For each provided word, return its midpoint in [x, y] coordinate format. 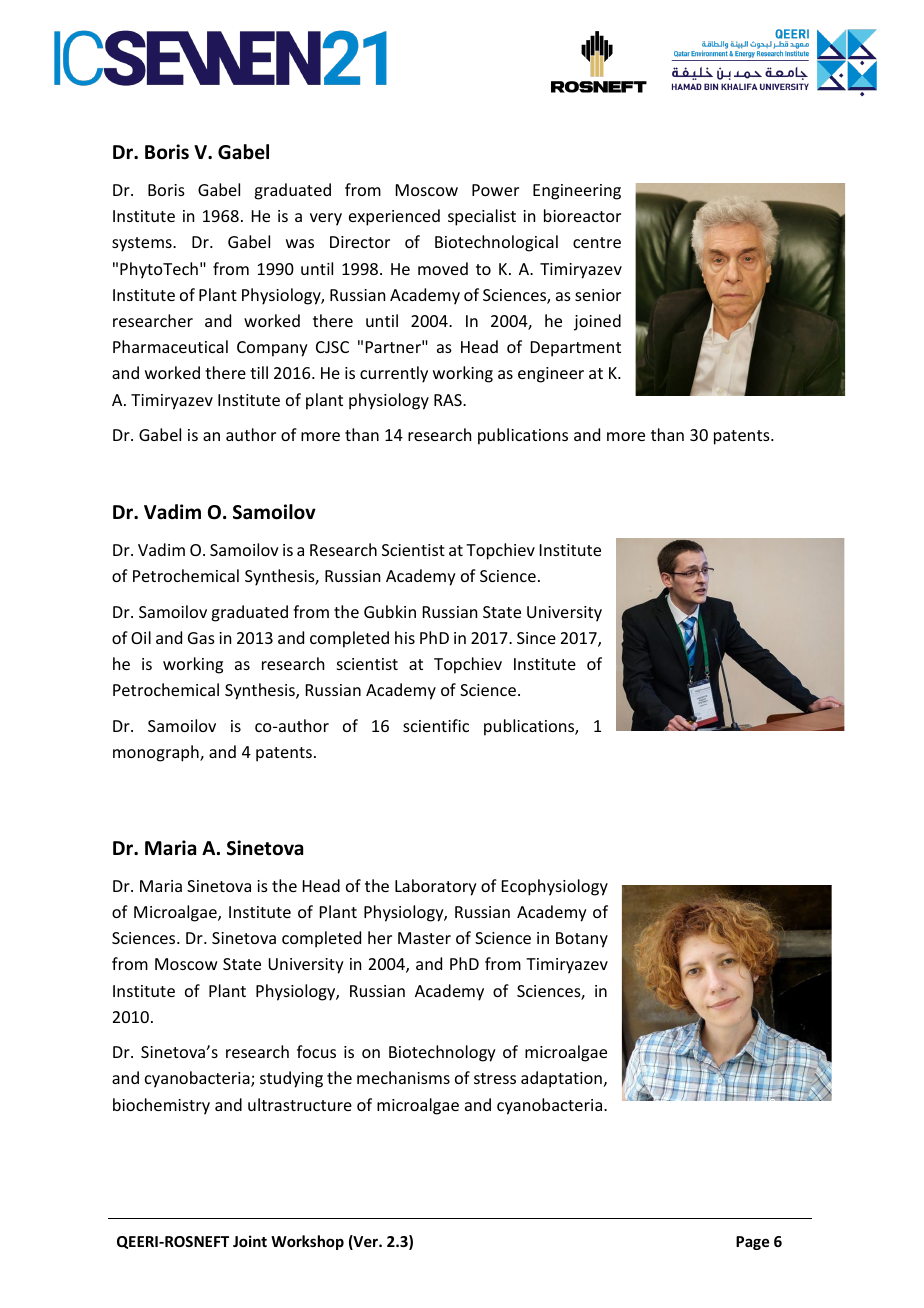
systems [143, 244]
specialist [482, 217]
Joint [250, 1241]
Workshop [307, 1242]
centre [597, 242]
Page [752, 1243]
